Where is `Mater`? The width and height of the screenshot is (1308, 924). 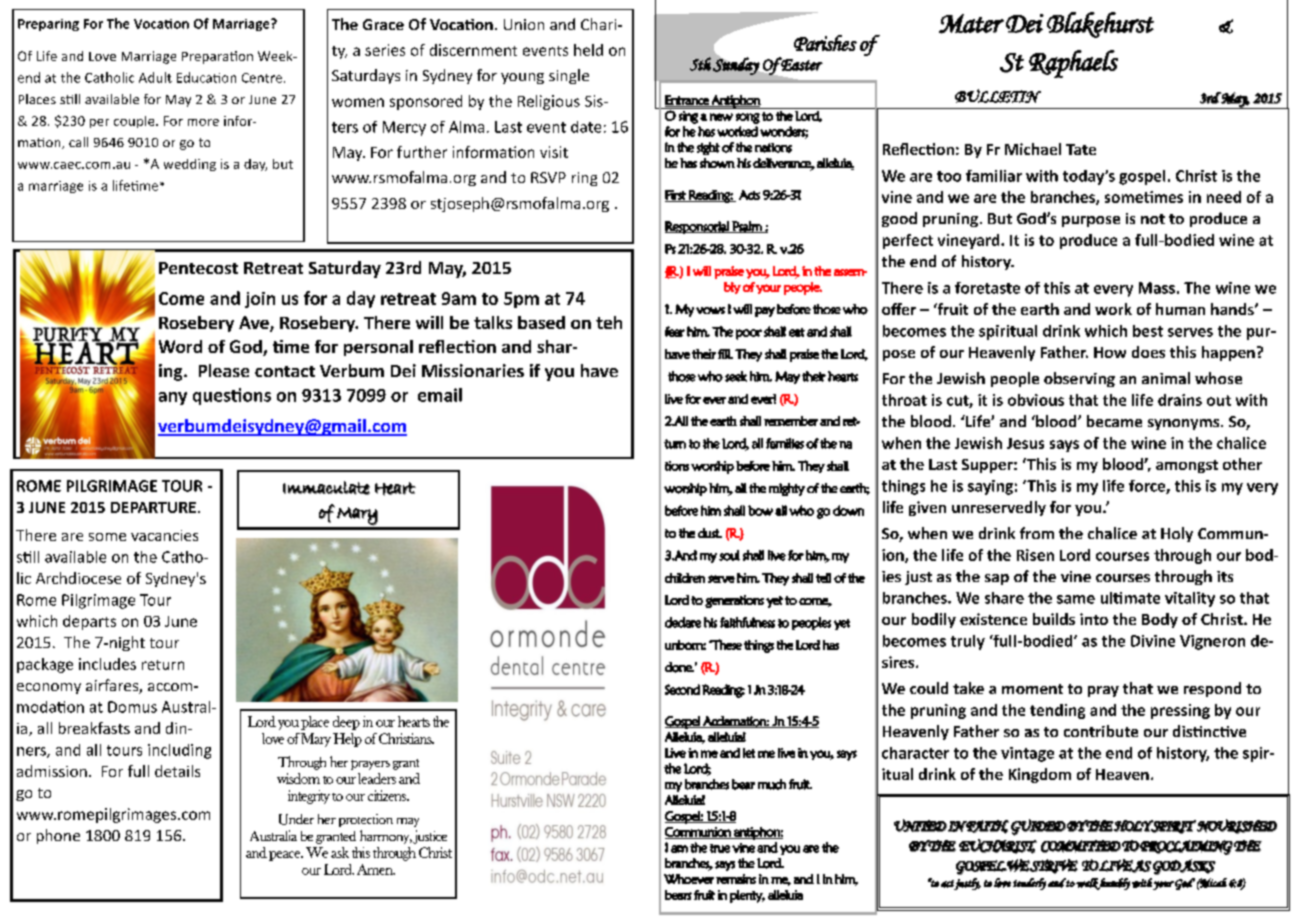 Mater is located at coordinates (971, 24).
